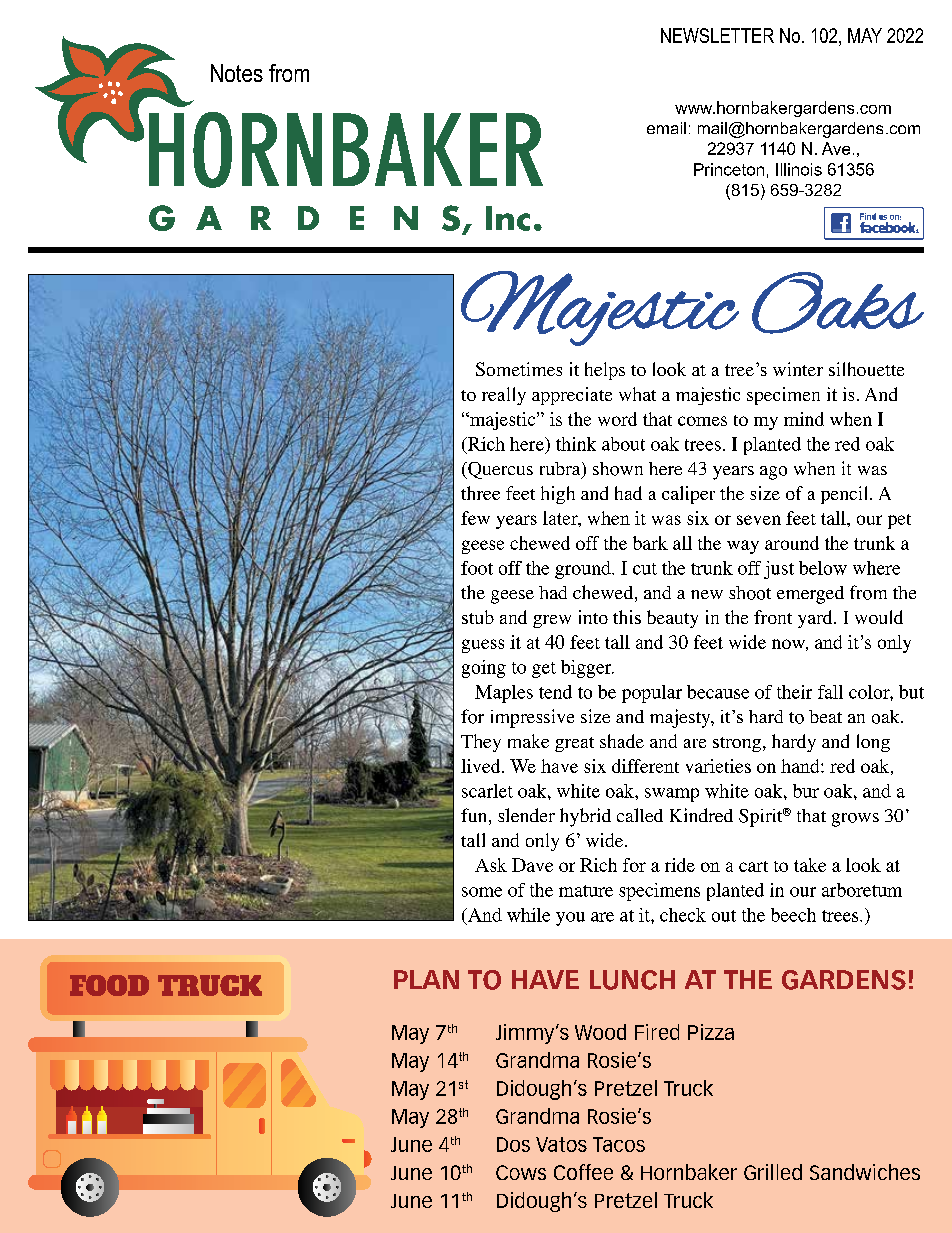  Describe the element at coordinates (109, 985) in the screenshot. I see `FOOD` at that location.
